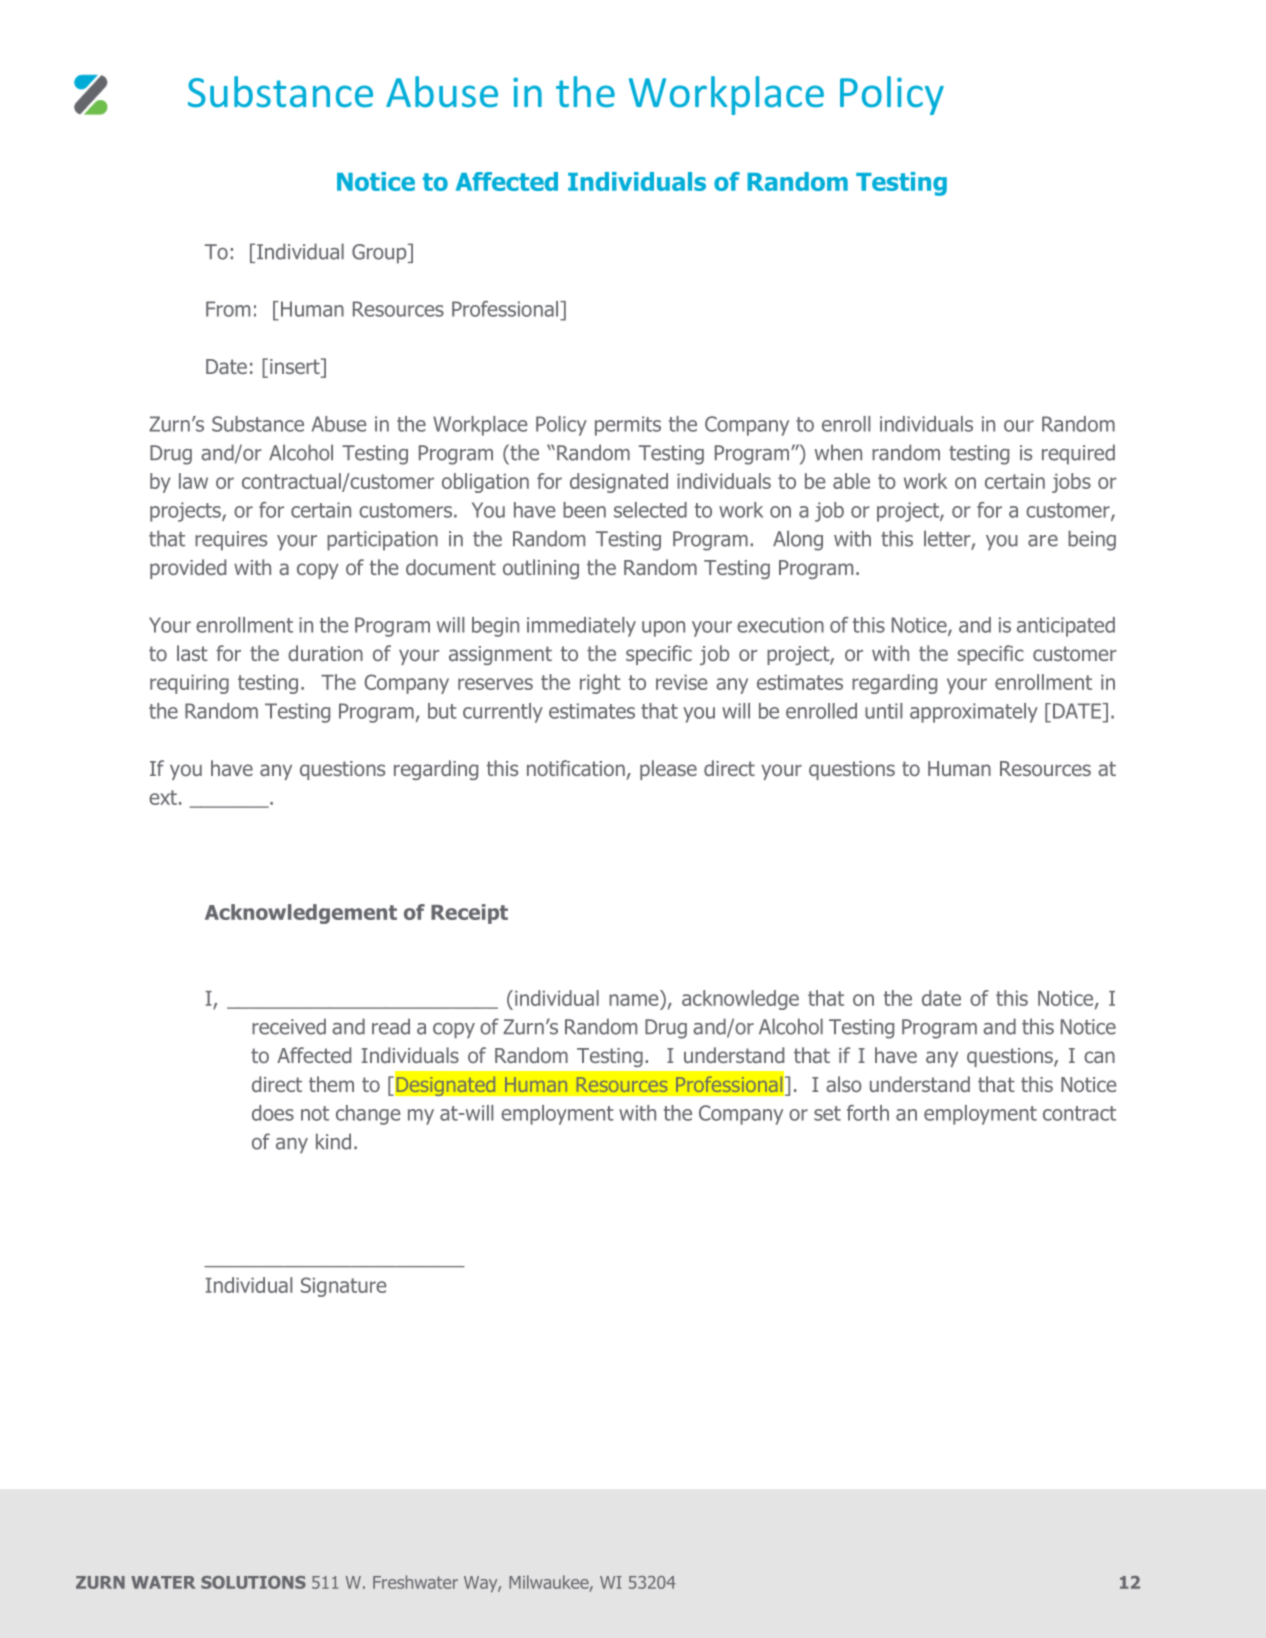  I want to click on forth, so click(868, 1113).
